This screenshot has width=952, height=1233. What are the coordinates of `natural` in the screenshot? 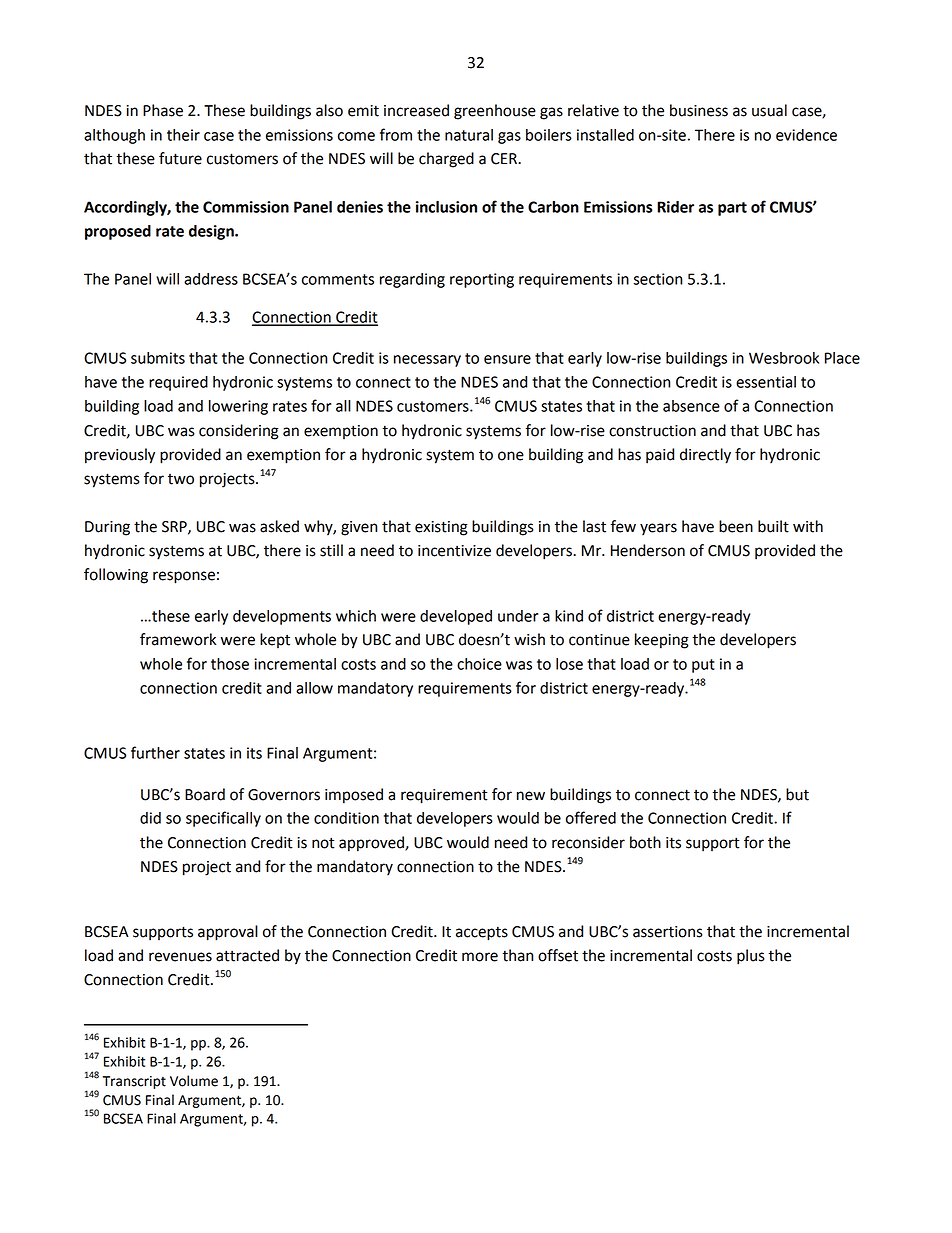 It's located at (469, 135).
